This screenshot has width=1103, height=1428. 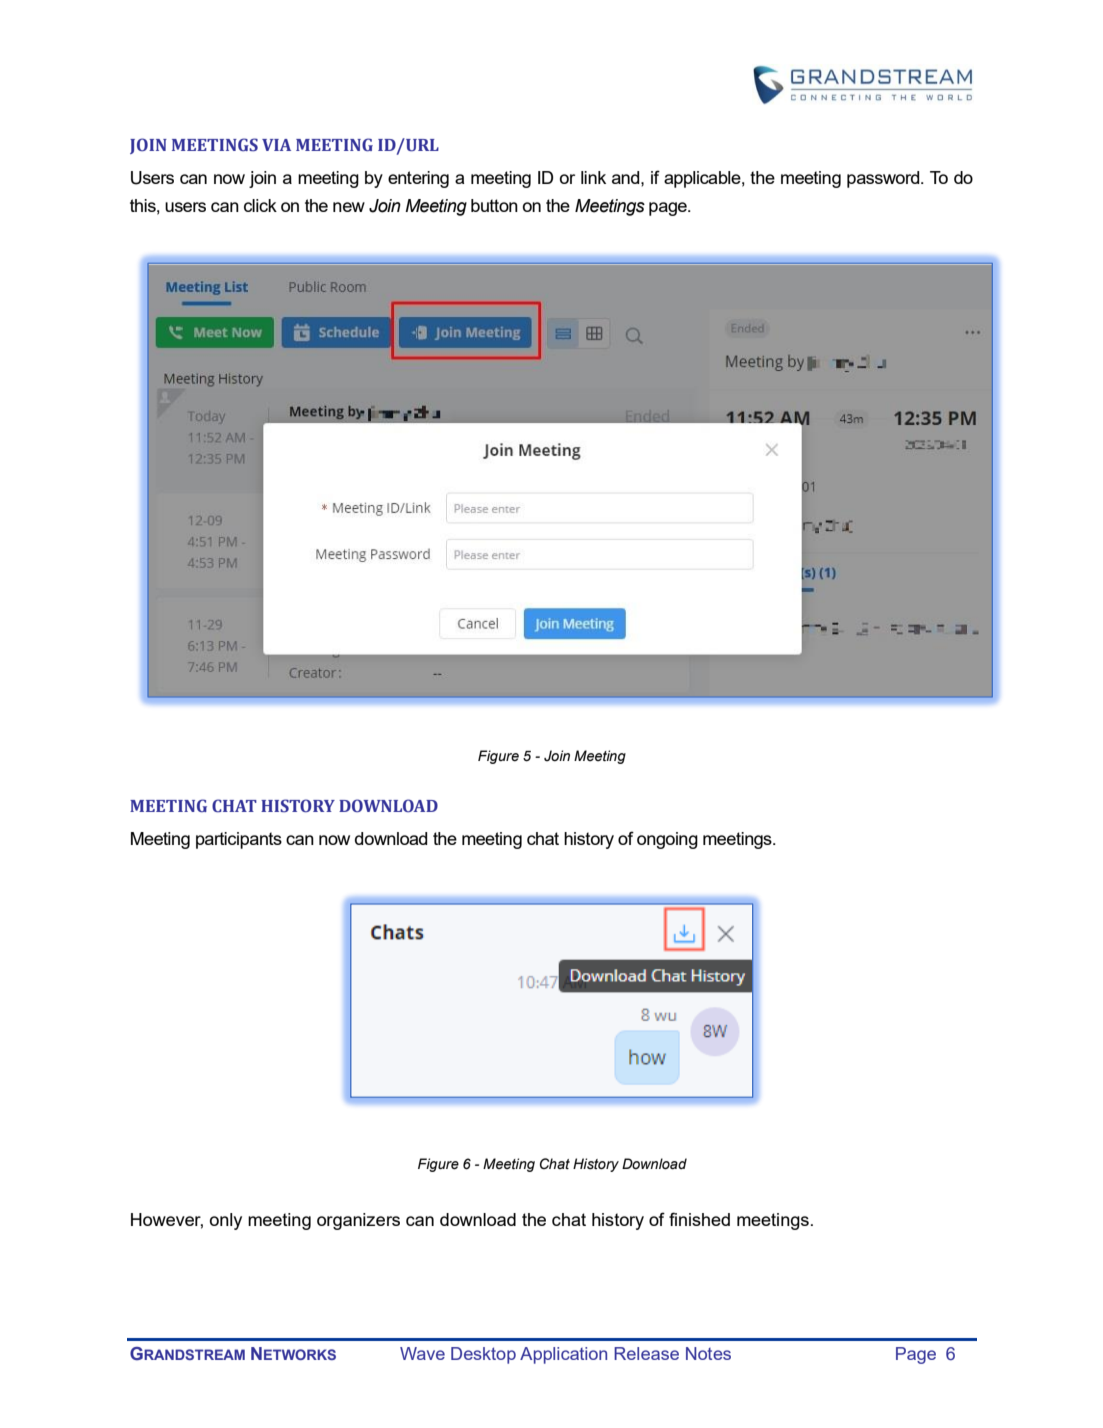 What do you see at coordinates (358, 1221) in the screenshot?
I see `organizers` at bounding box center [358, 1221].
